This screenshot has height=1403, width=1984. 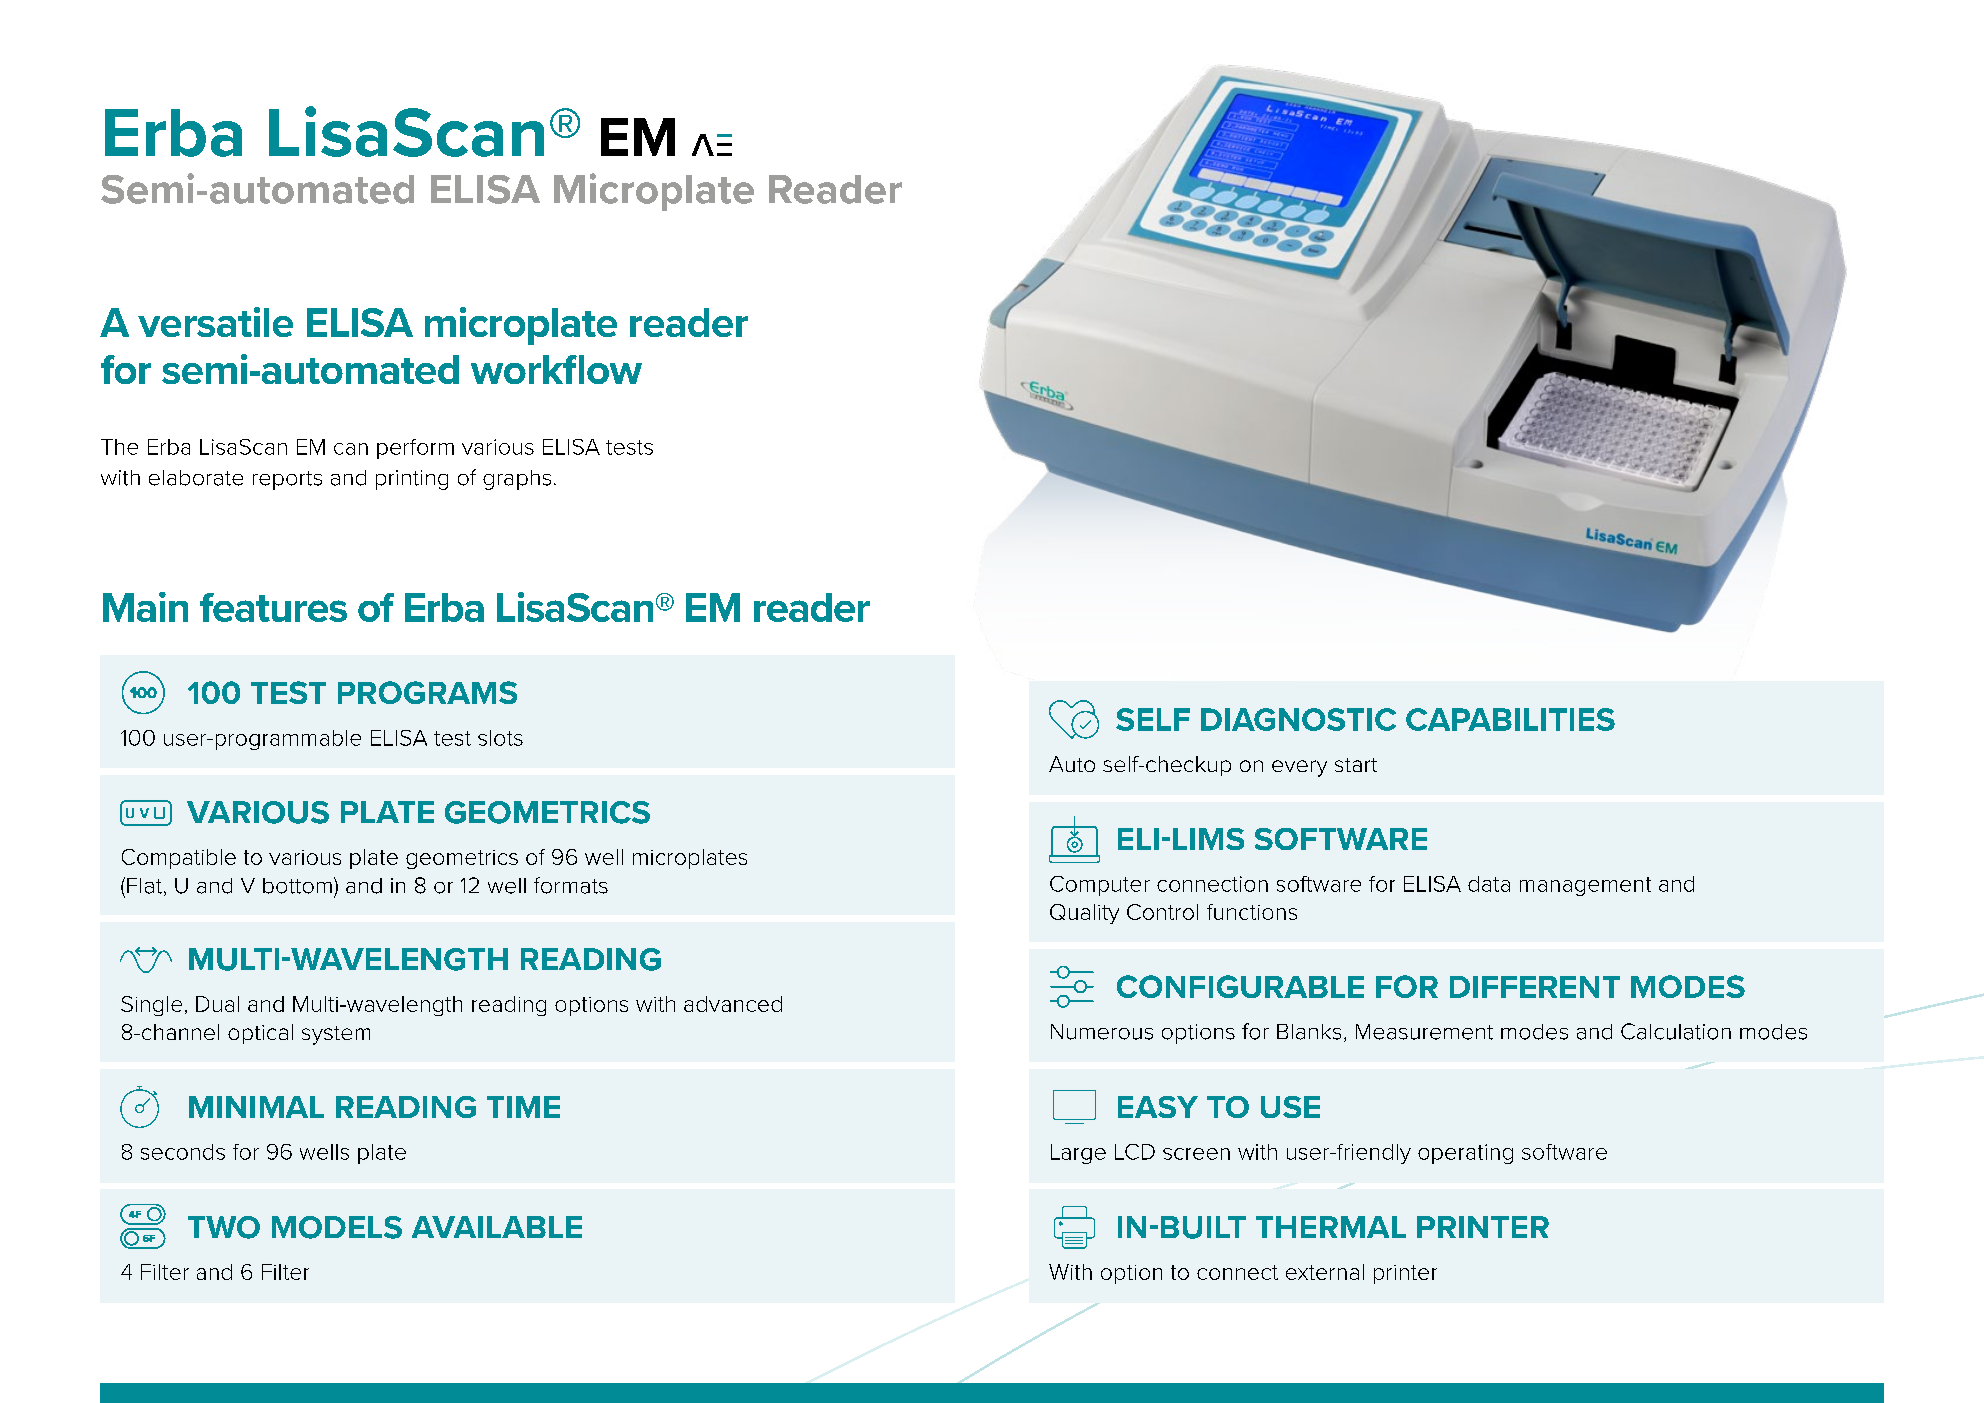 I want to click on Large, so click(x=1078, y=1154).
